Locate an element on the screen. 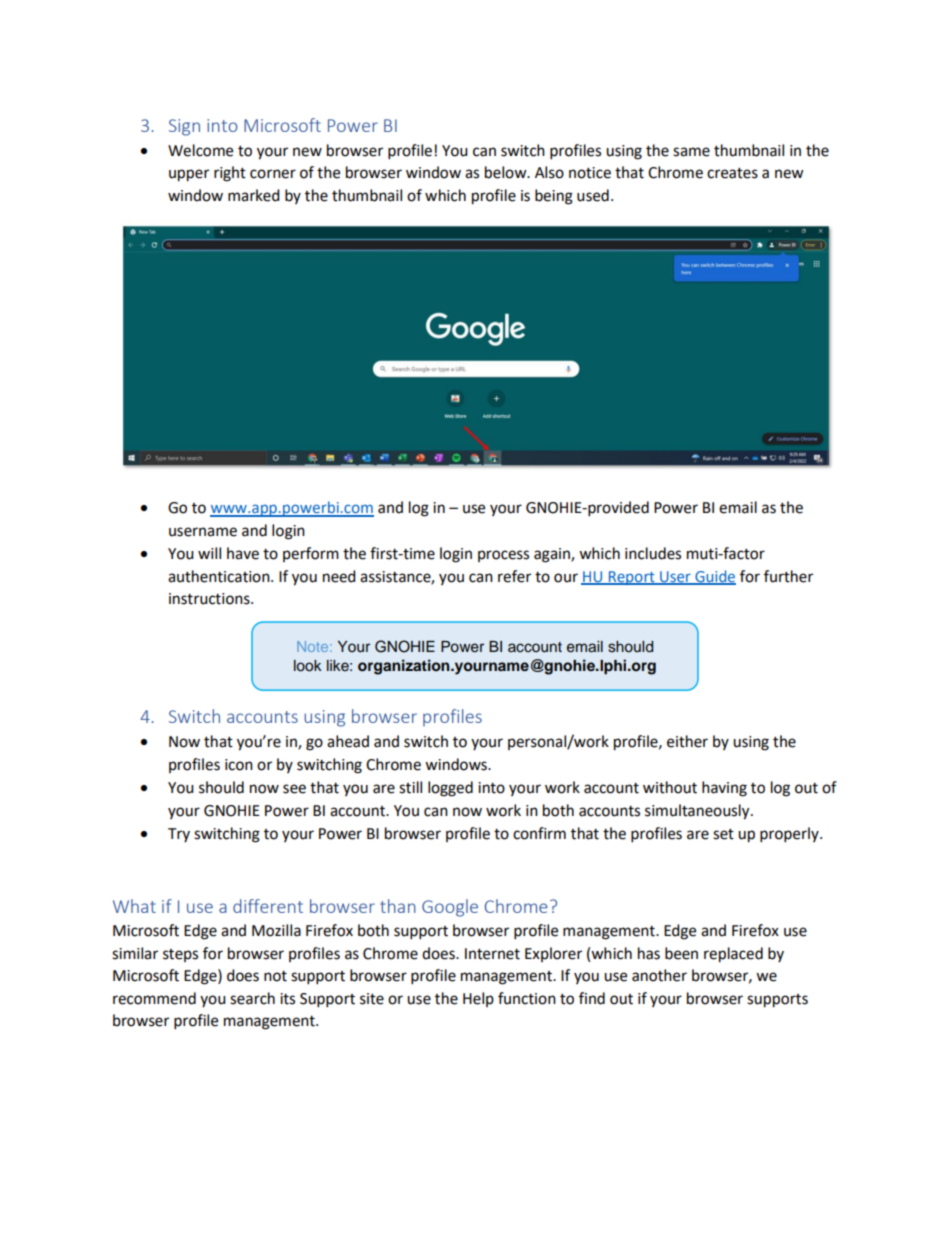  same is located at coordinates (691, 152).
